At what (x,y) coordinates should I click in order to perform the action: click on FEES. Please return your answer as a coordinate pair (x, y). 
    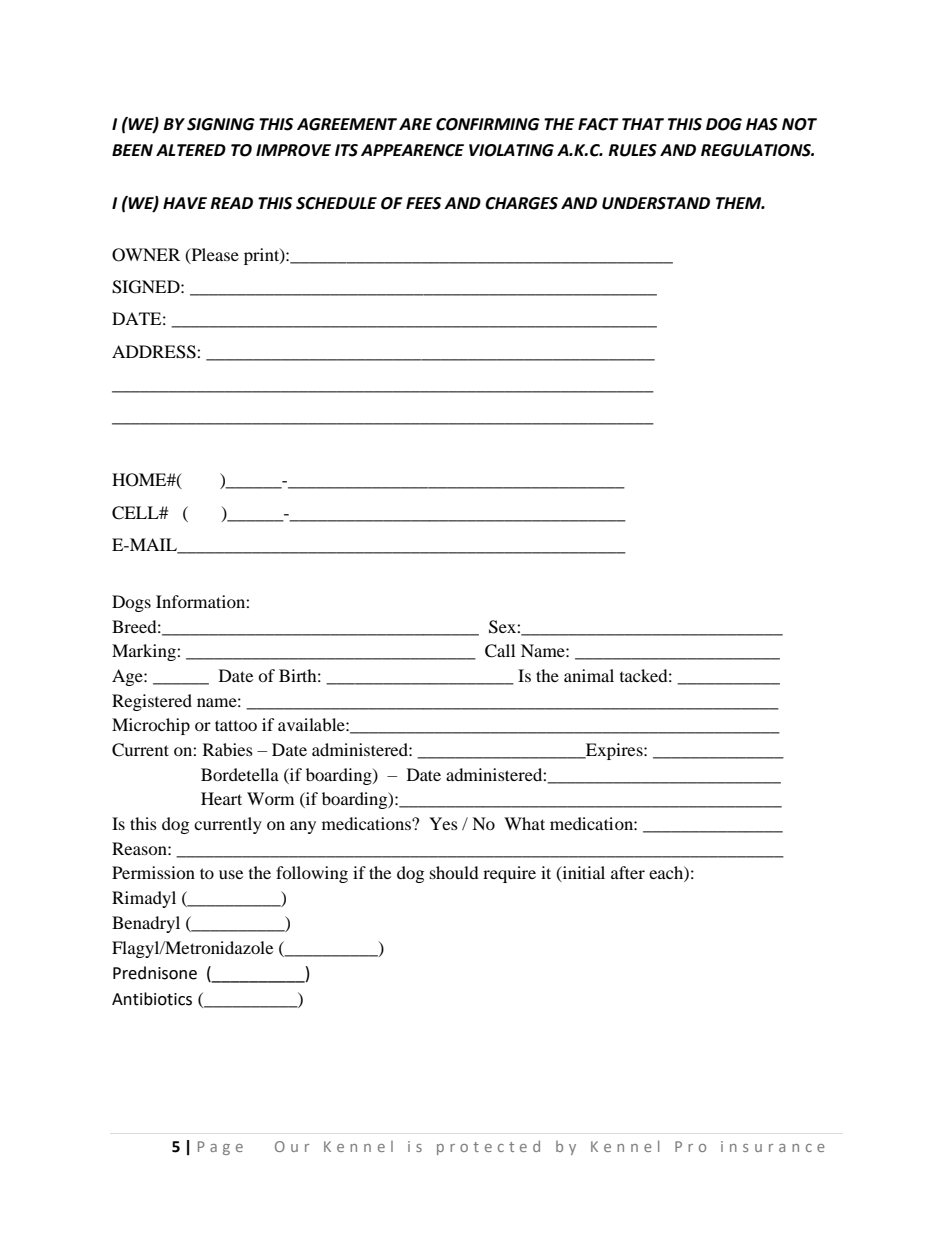
    Looking at the image, I should click on (423, 203).
